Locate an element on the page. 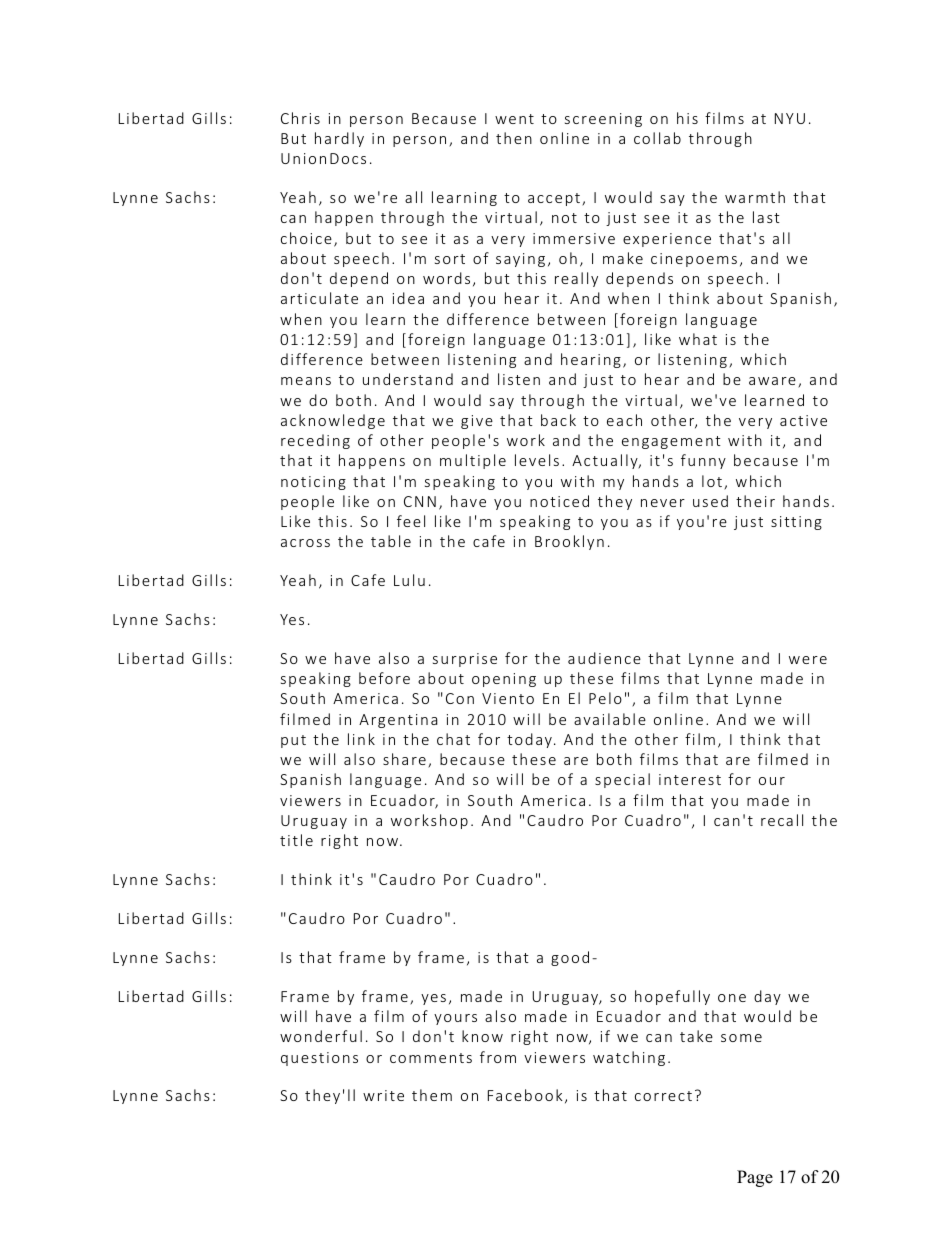  hardly is located at coordinates (339, 139).
